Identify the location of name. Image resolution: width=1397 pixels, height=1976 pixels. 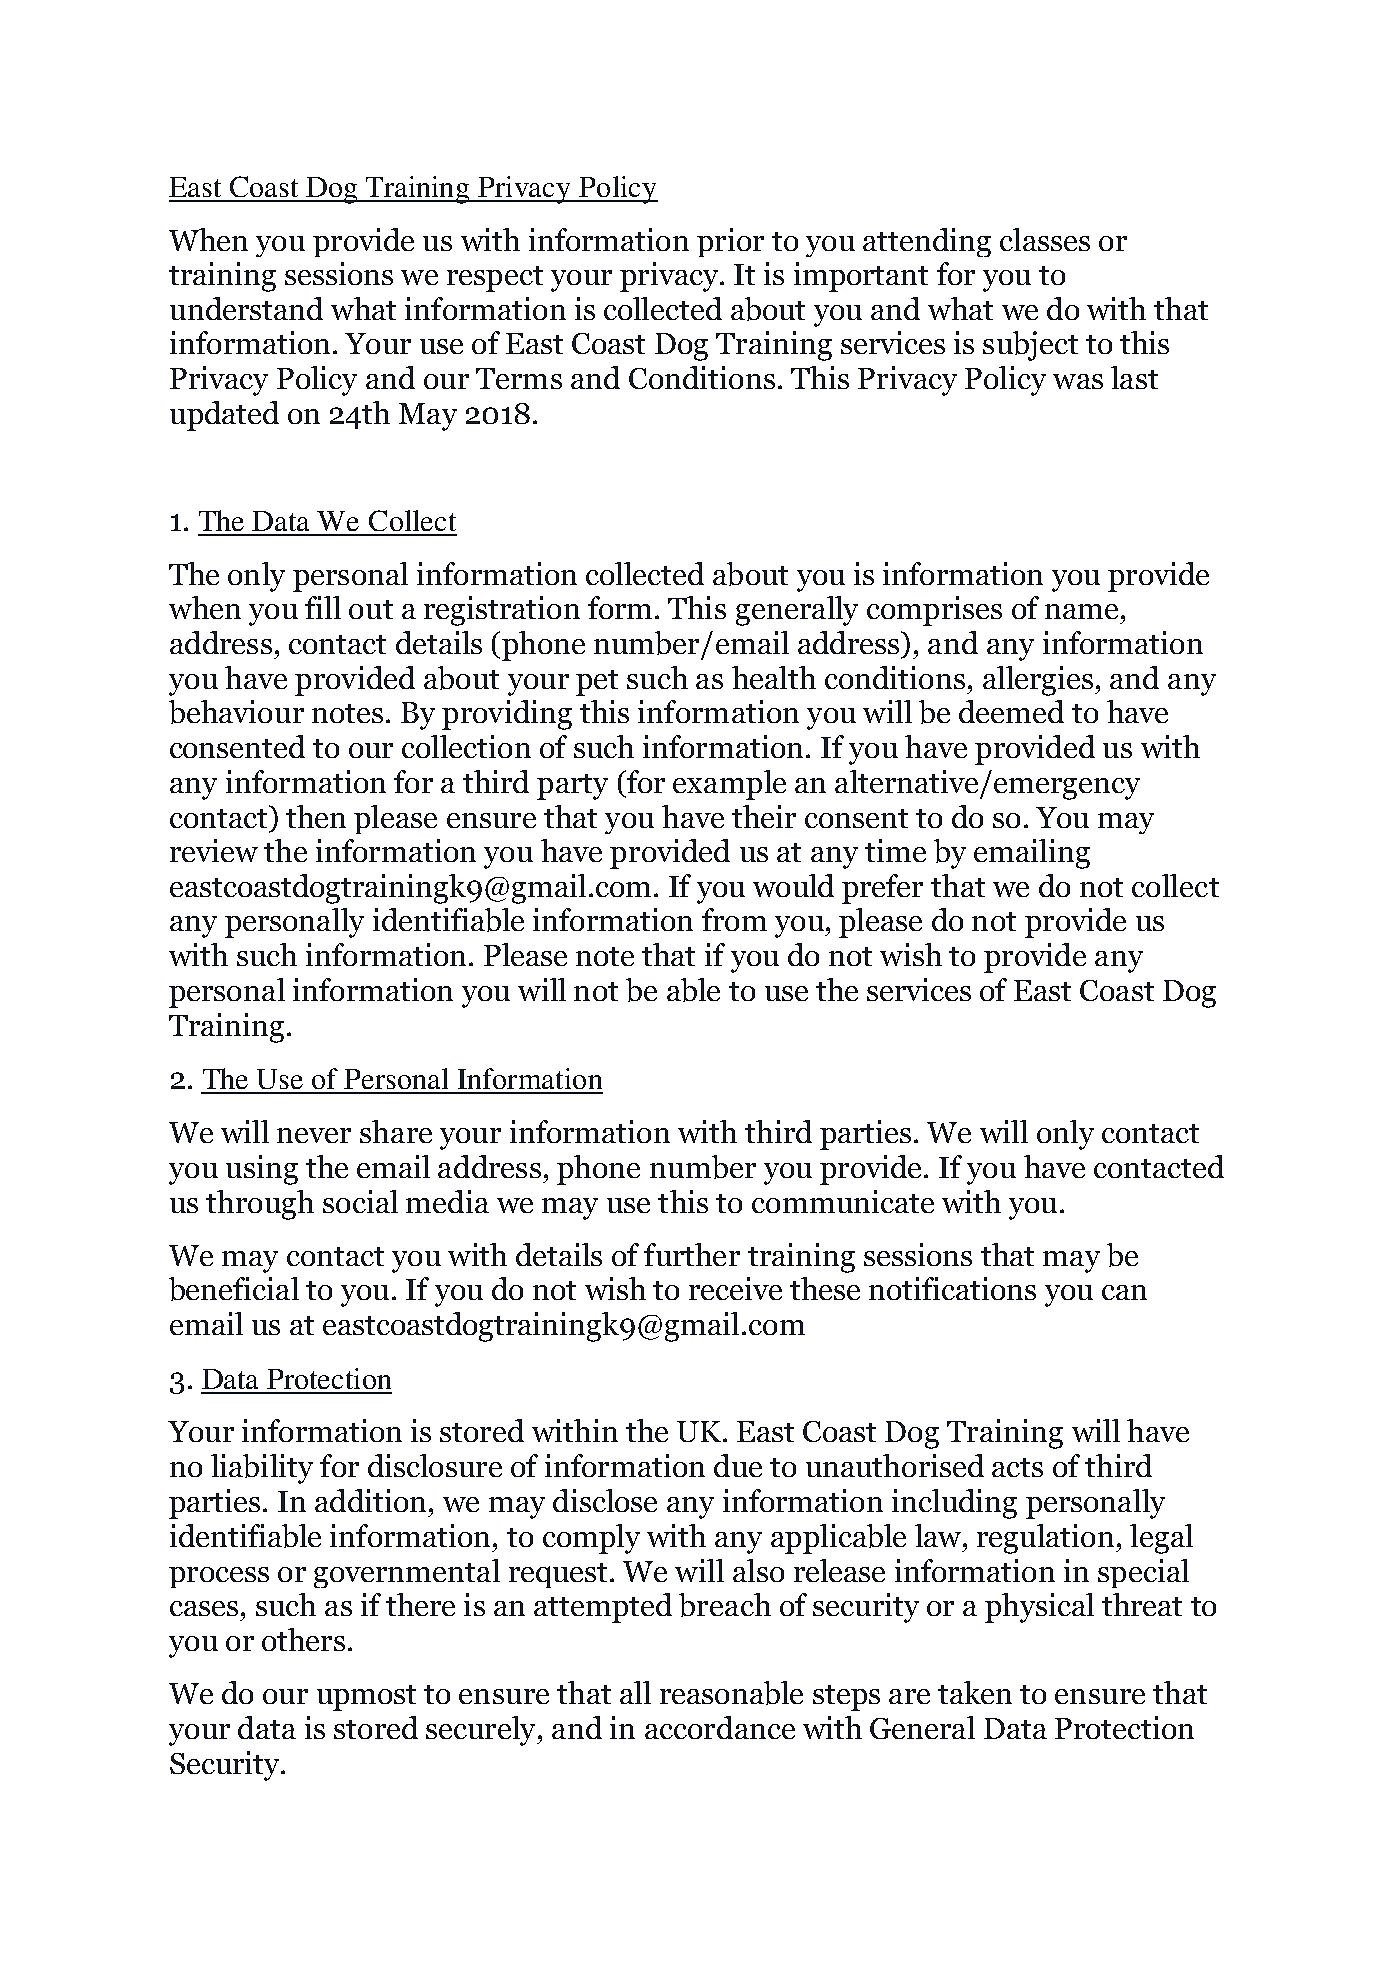
(1081, 611).
